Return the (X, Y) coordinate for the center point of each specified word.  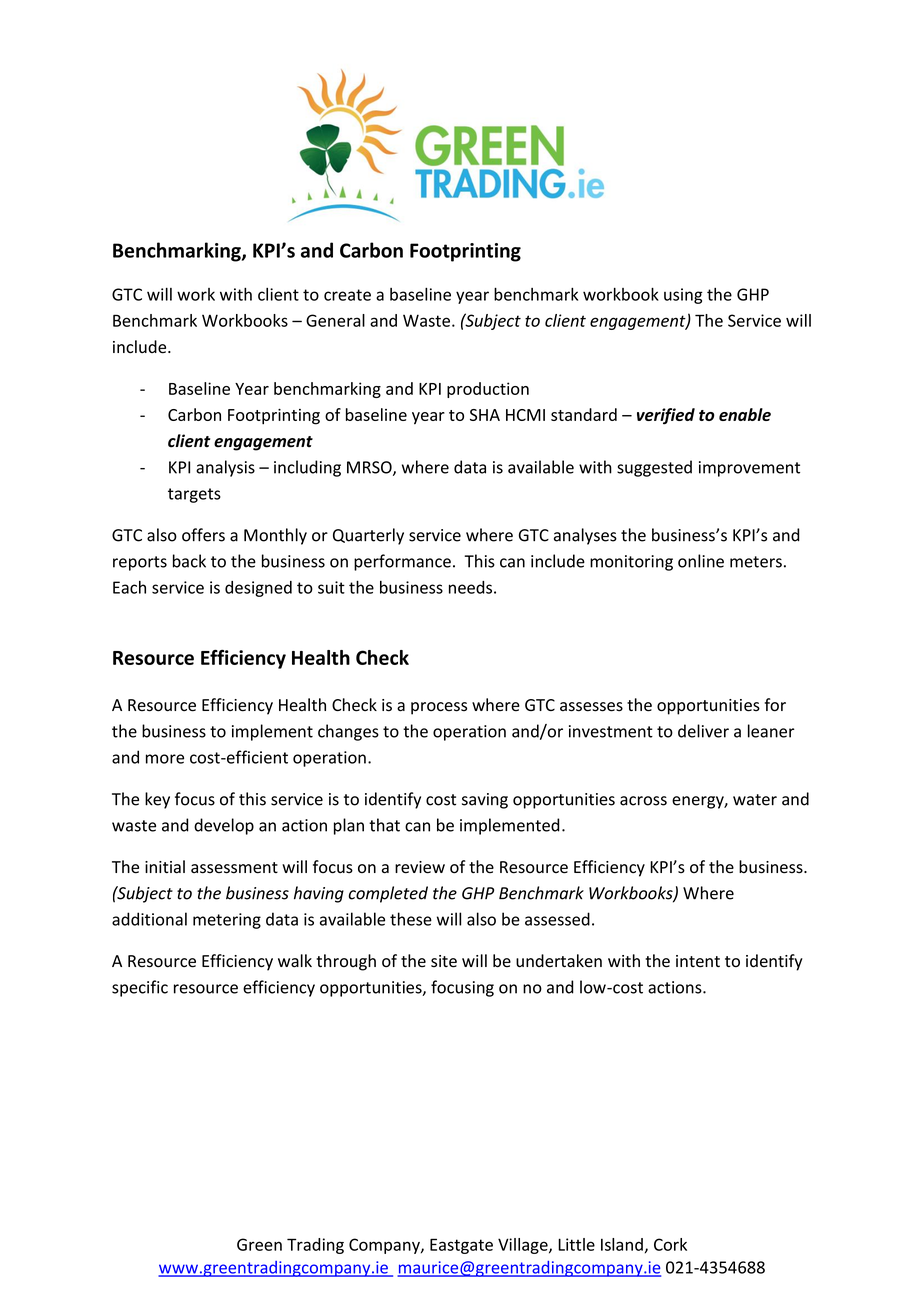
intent (698, 961)
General (335, 320)
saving (485, 801)
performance (402, 562)
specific (140, 988)
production (488, 390)
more (165, 759)
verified (666, 416)
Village (524, 1246)
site (444, 961)
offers (203, 535)
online (701, 561)
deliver (703, 731)
